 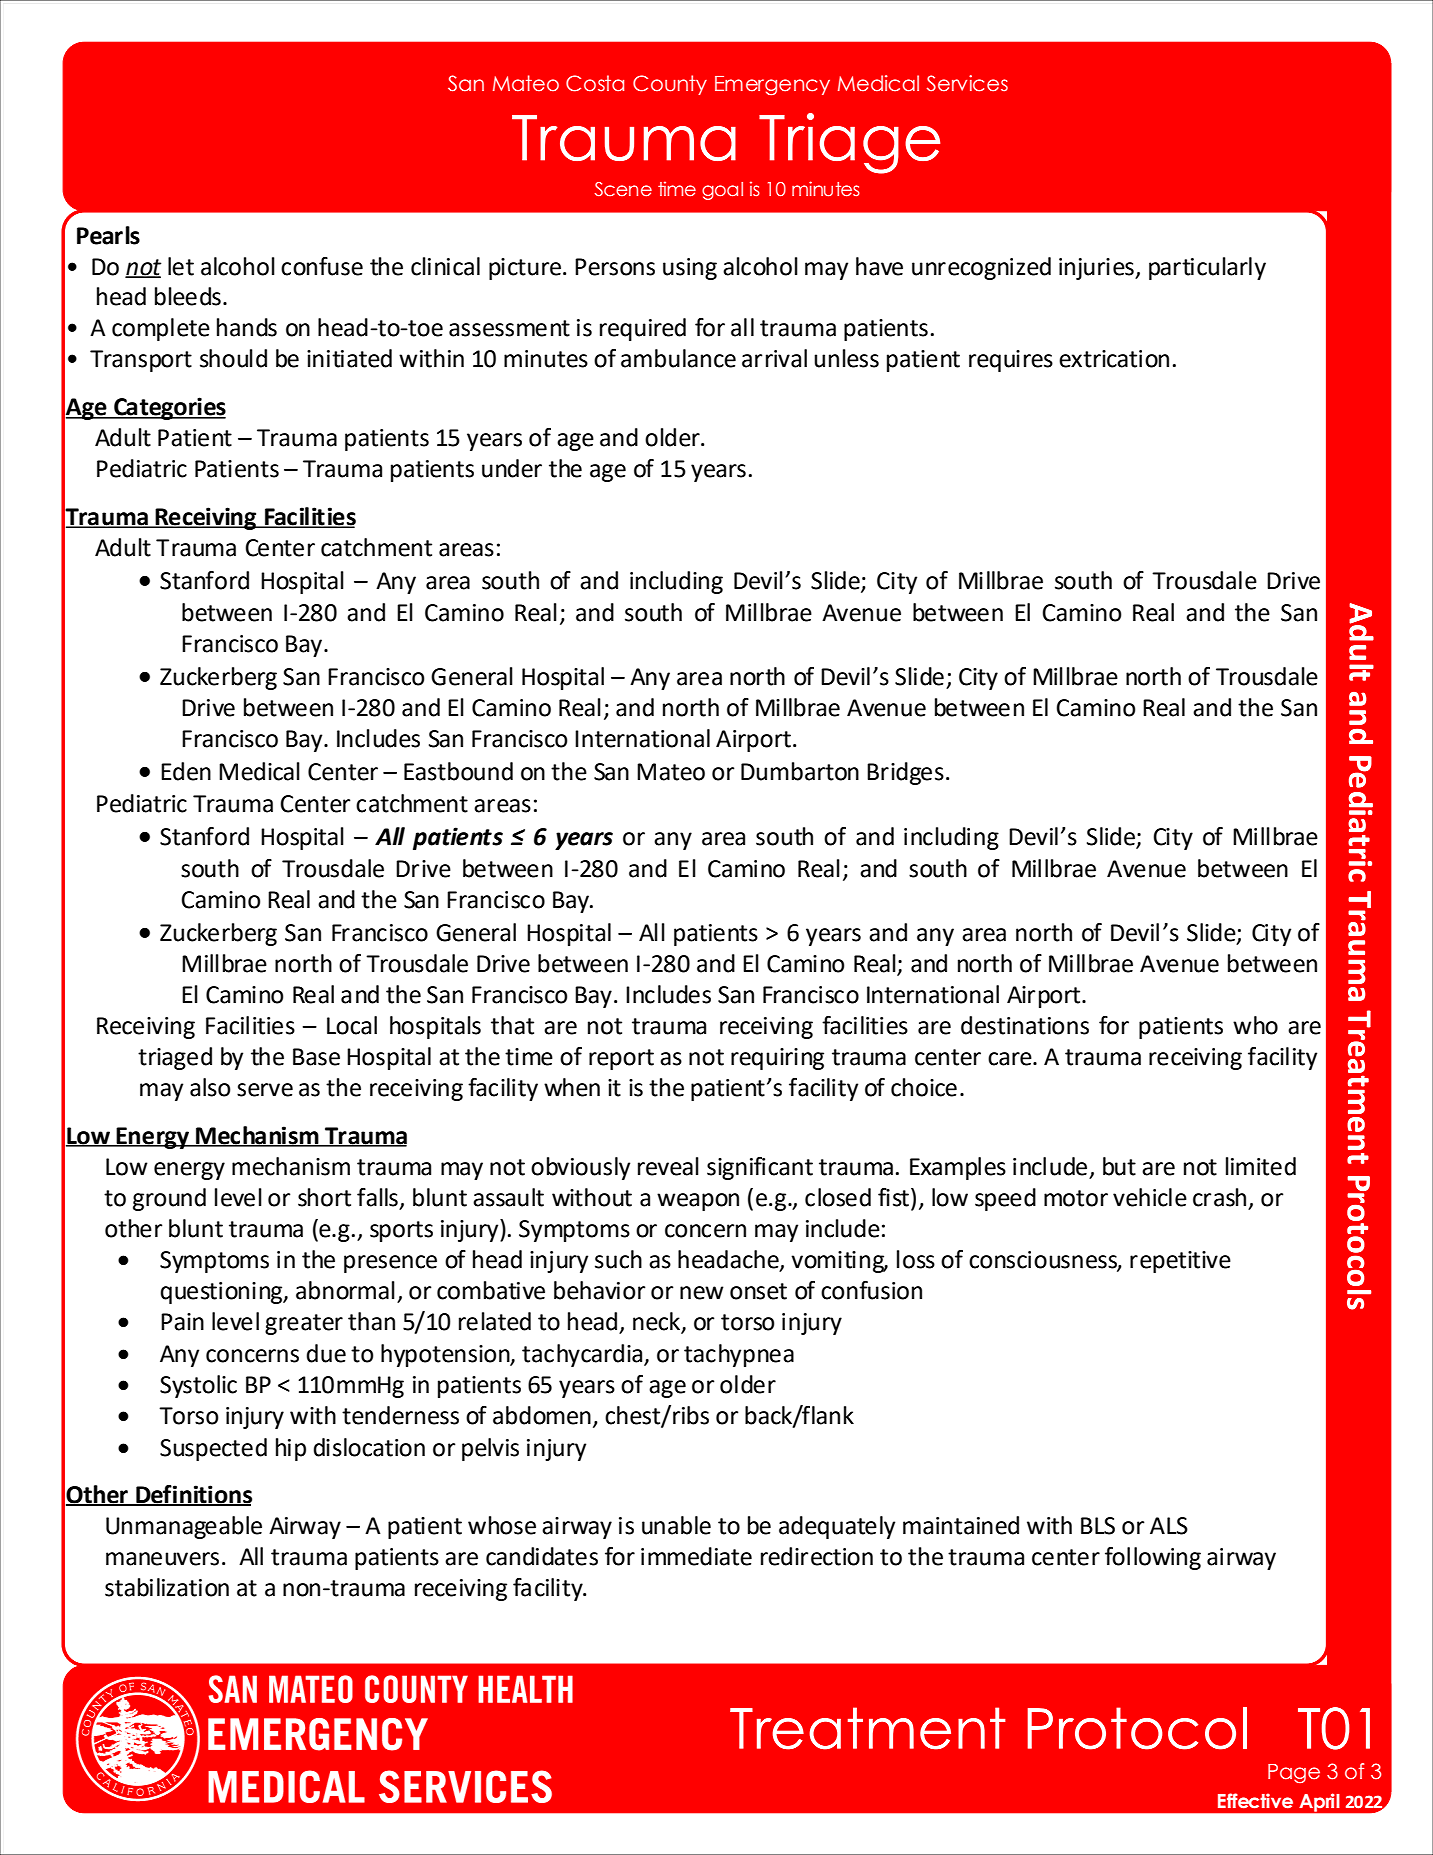 I want to click on County, so click(x=670, y=85).
